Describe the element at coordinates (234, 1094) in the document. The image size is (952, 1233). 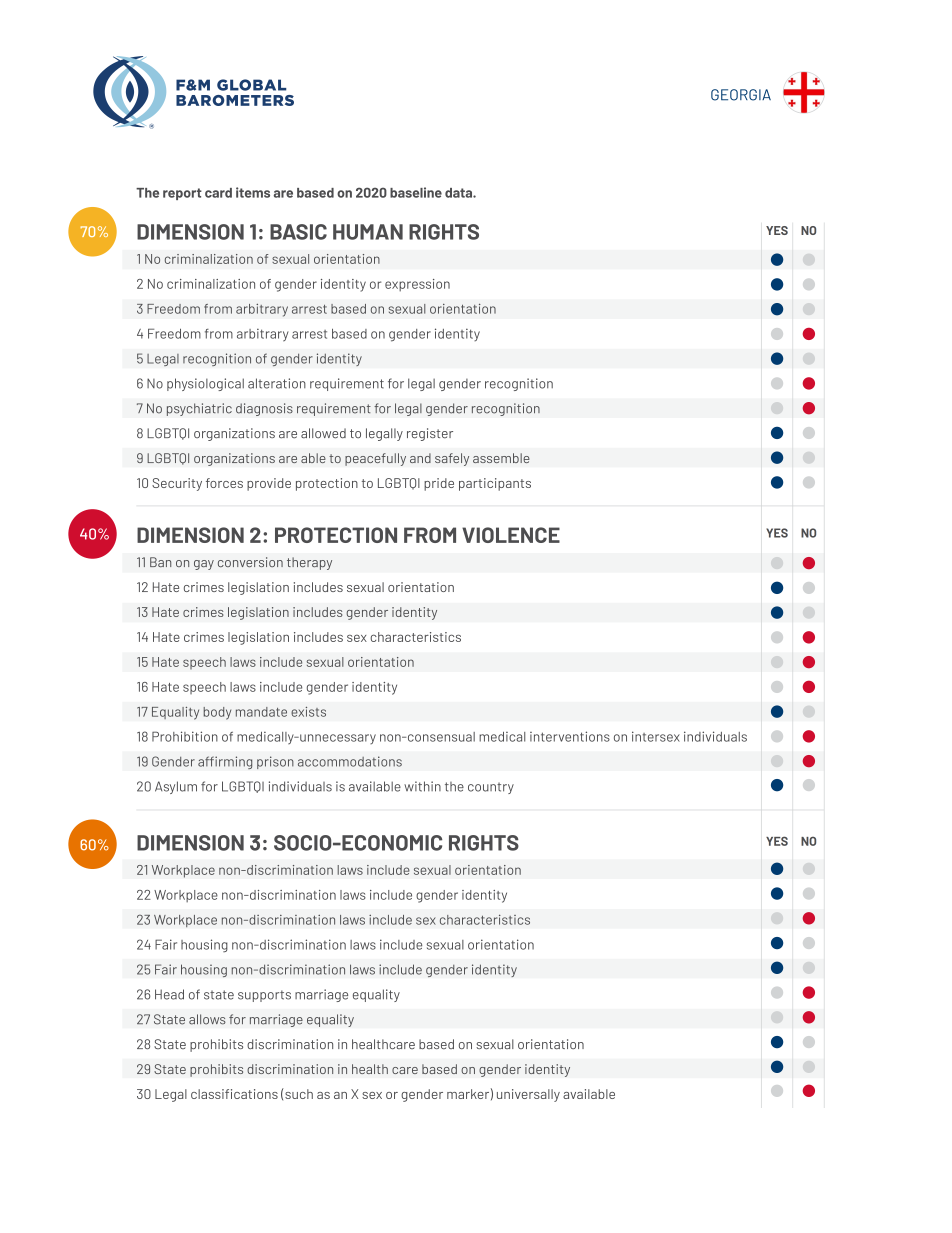
I see `classifications` at that location.
